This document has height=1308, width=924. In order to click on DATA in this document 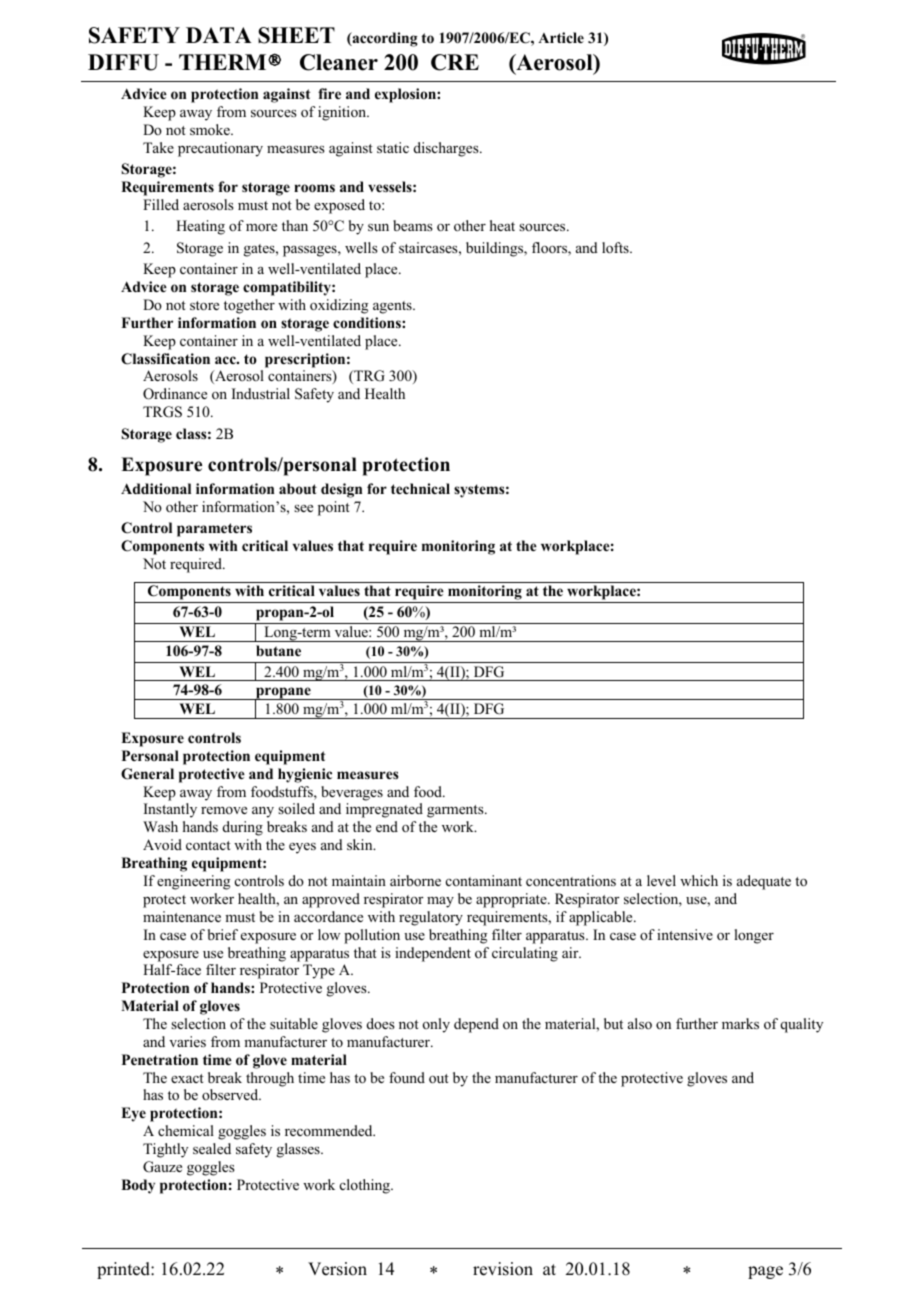, I will do `click(219, 35)`.
